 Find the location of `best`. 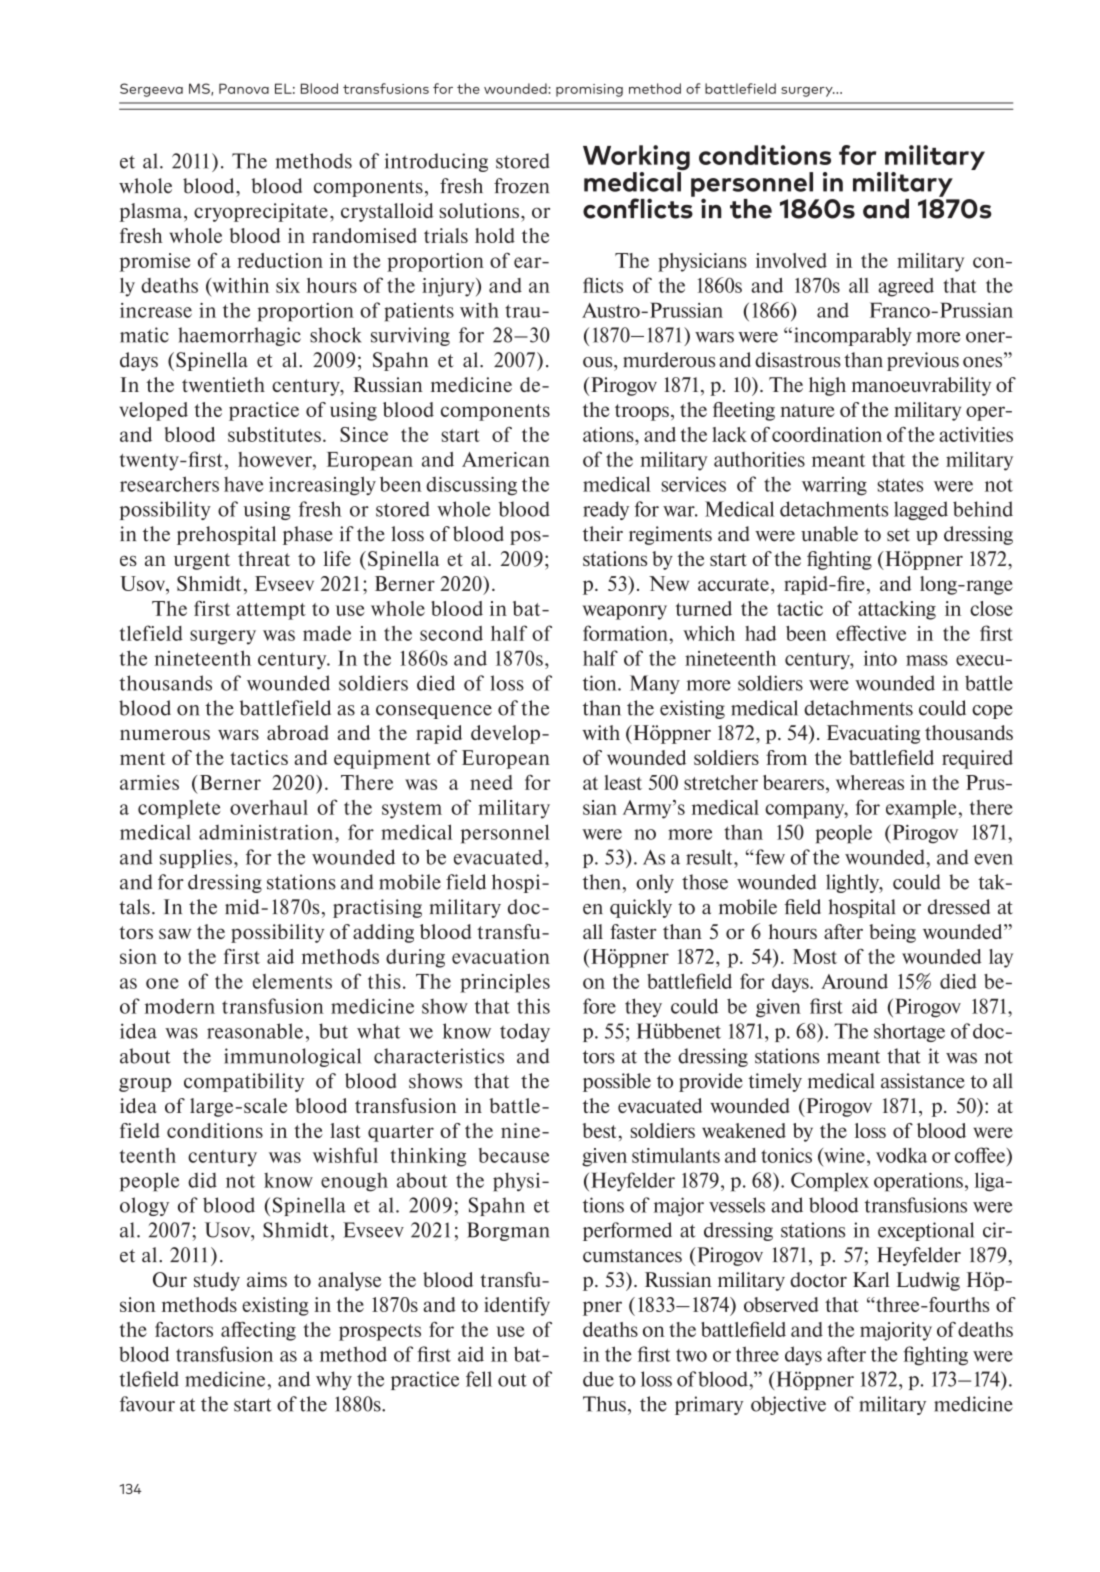

best is located at coordinates (599, 1130).
